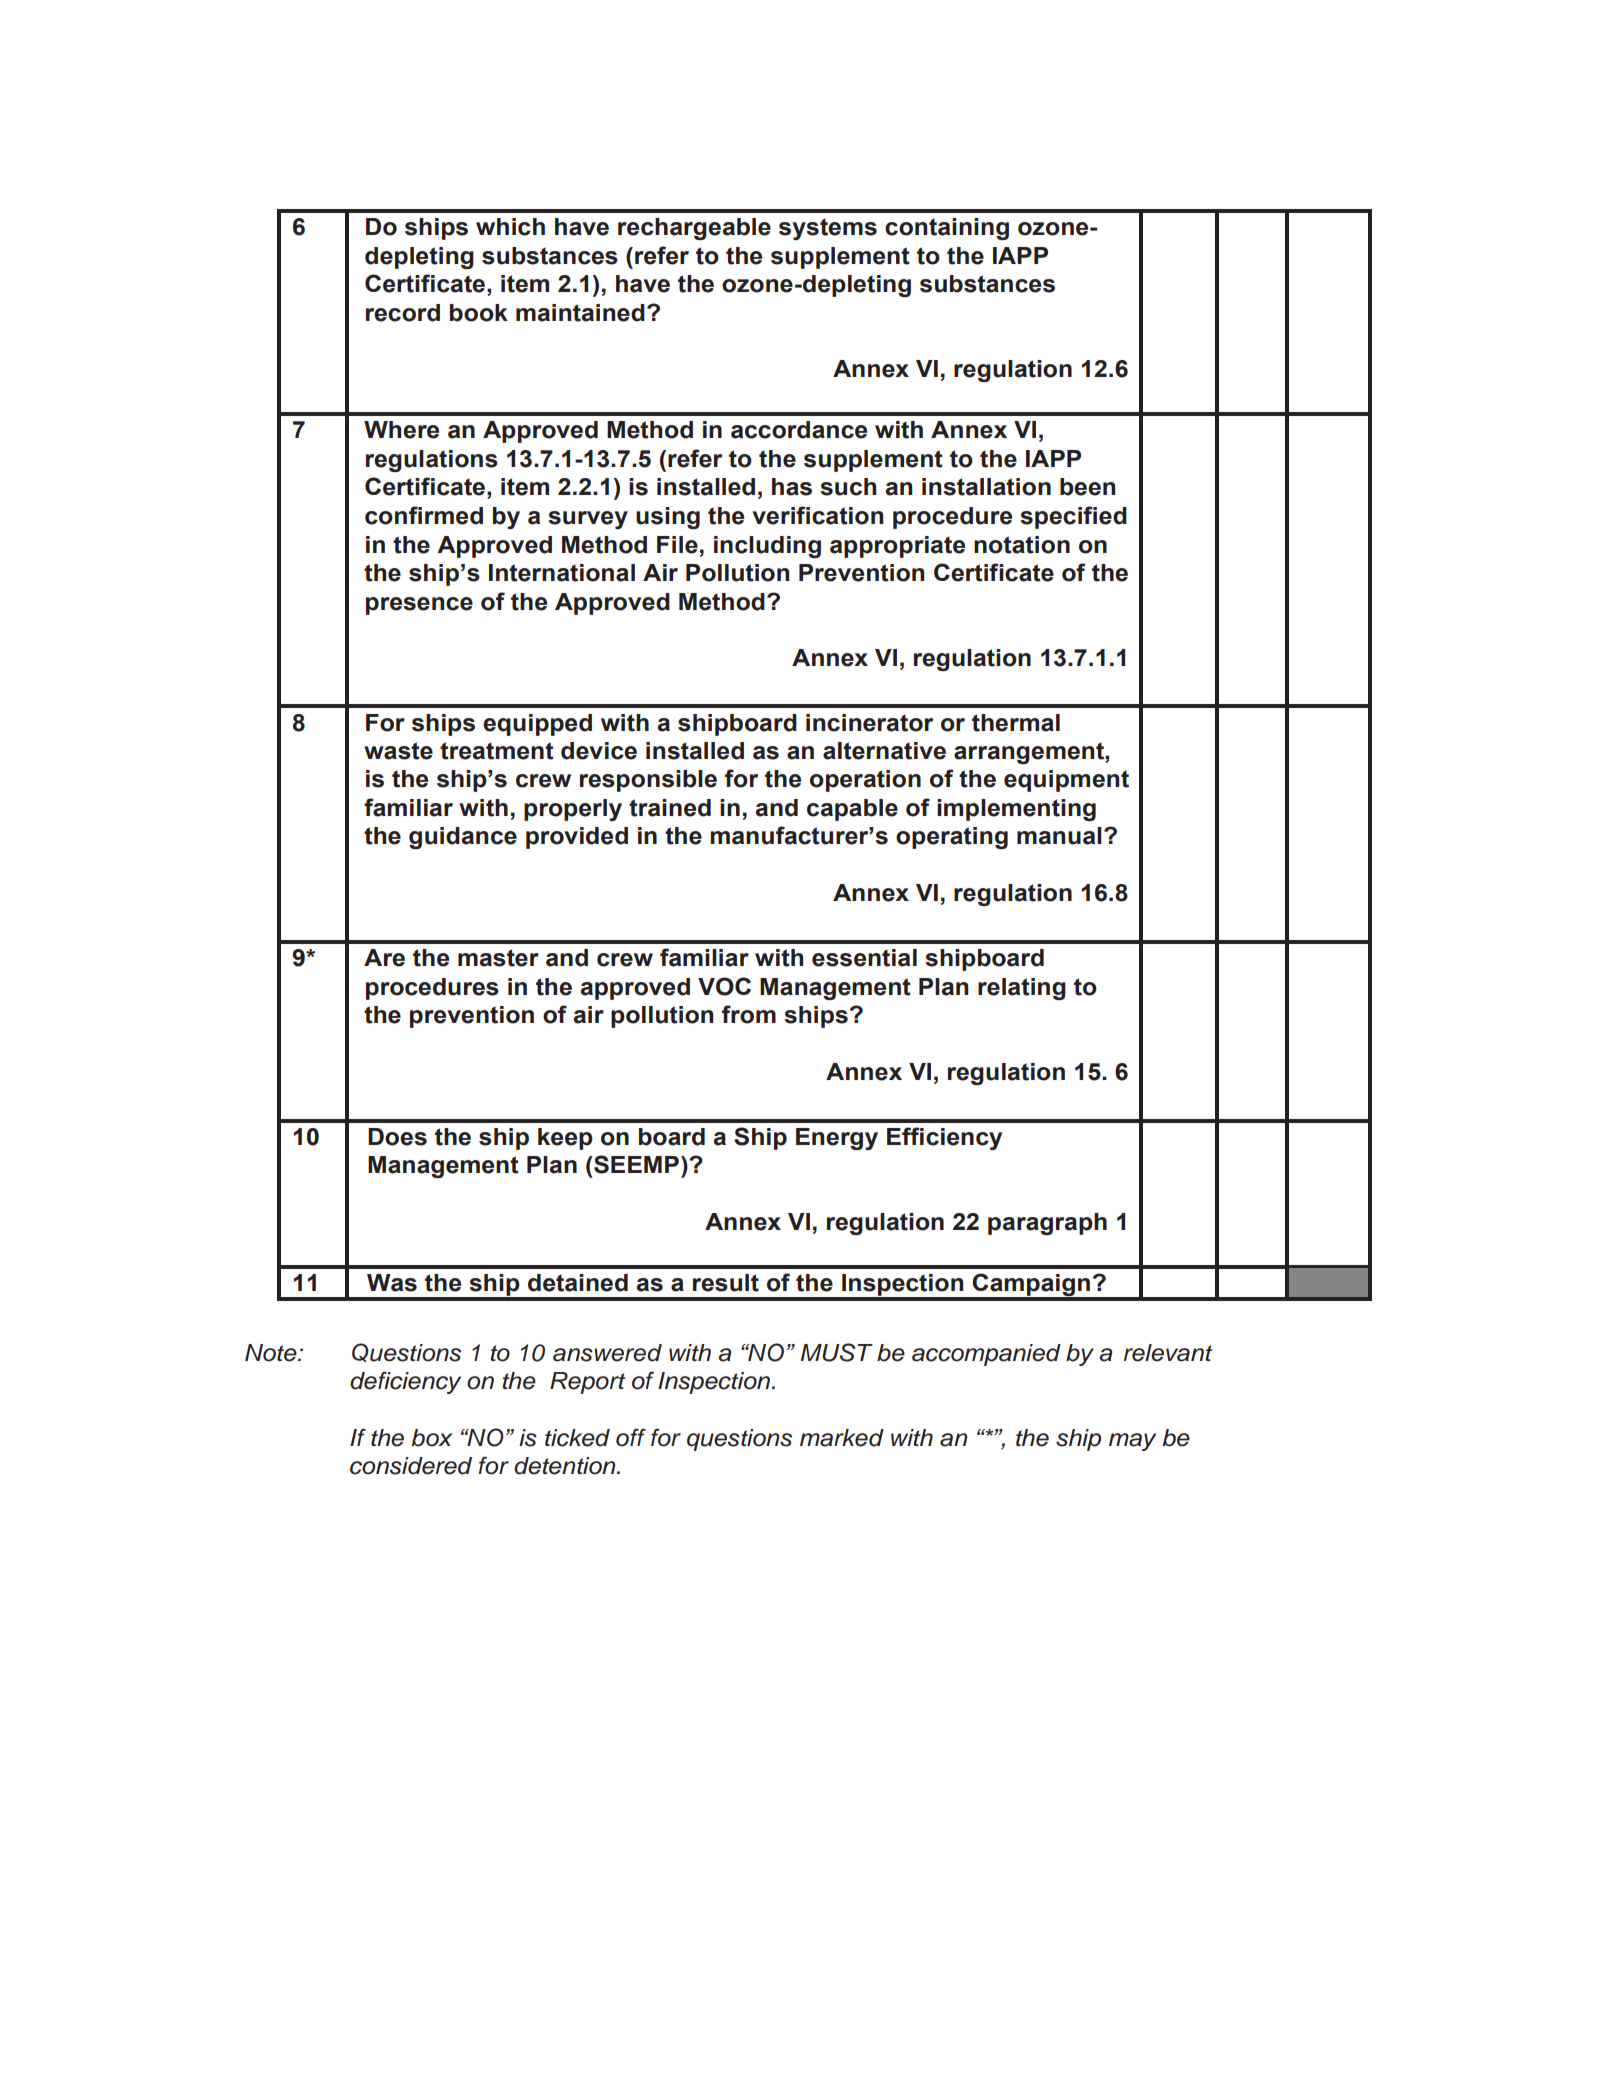 This image has height=2083, width=1609. I want to click on rechargeable, so click(694, 229).
